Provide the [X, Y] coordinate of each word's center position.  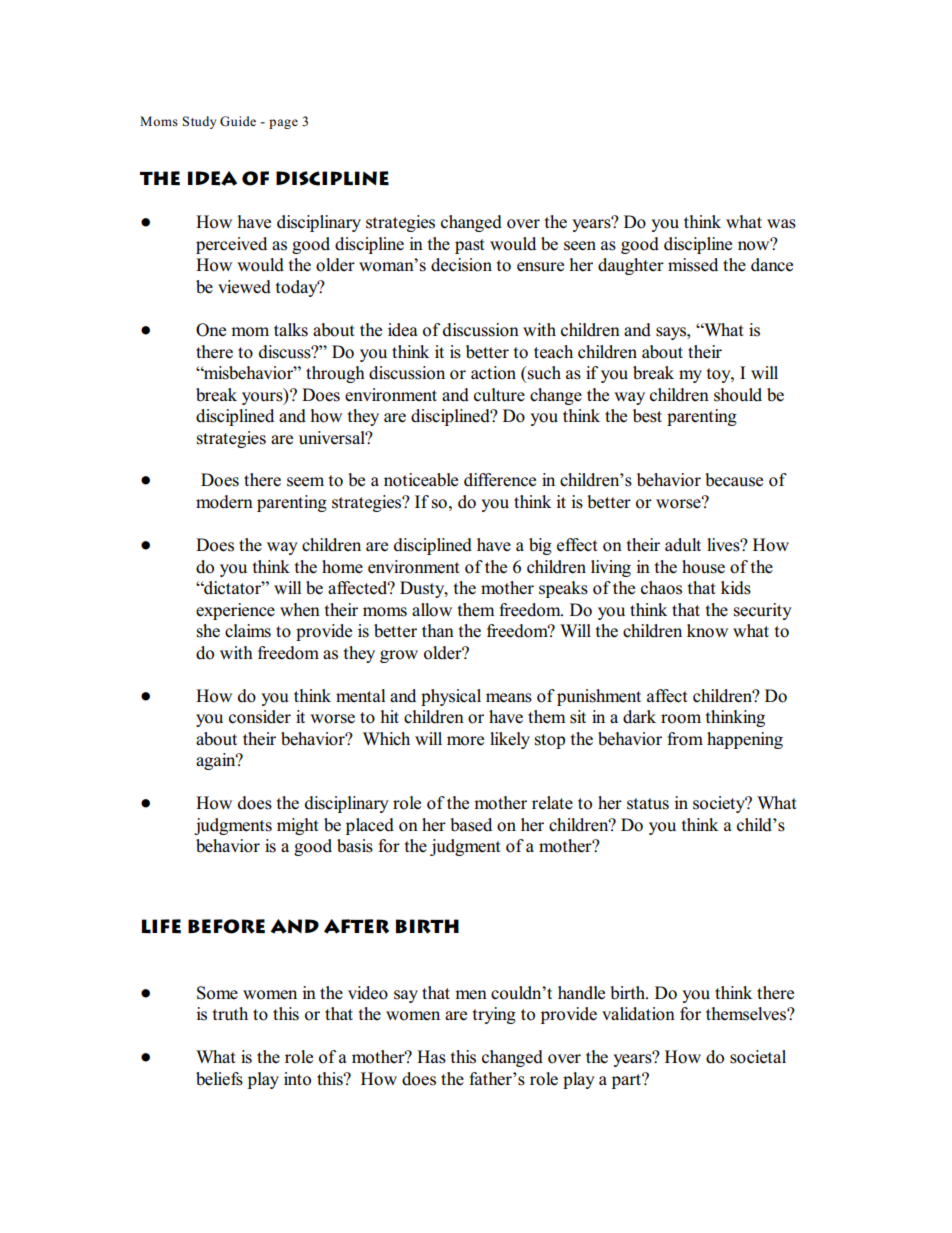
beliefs [219, 1079]
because [734, 480]
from [685, 739]
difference [500, 480]
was [781, 224]
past [470, 246]
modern [224, 502]
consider [260, 717]
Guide [238, 121]
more [465, 741]
